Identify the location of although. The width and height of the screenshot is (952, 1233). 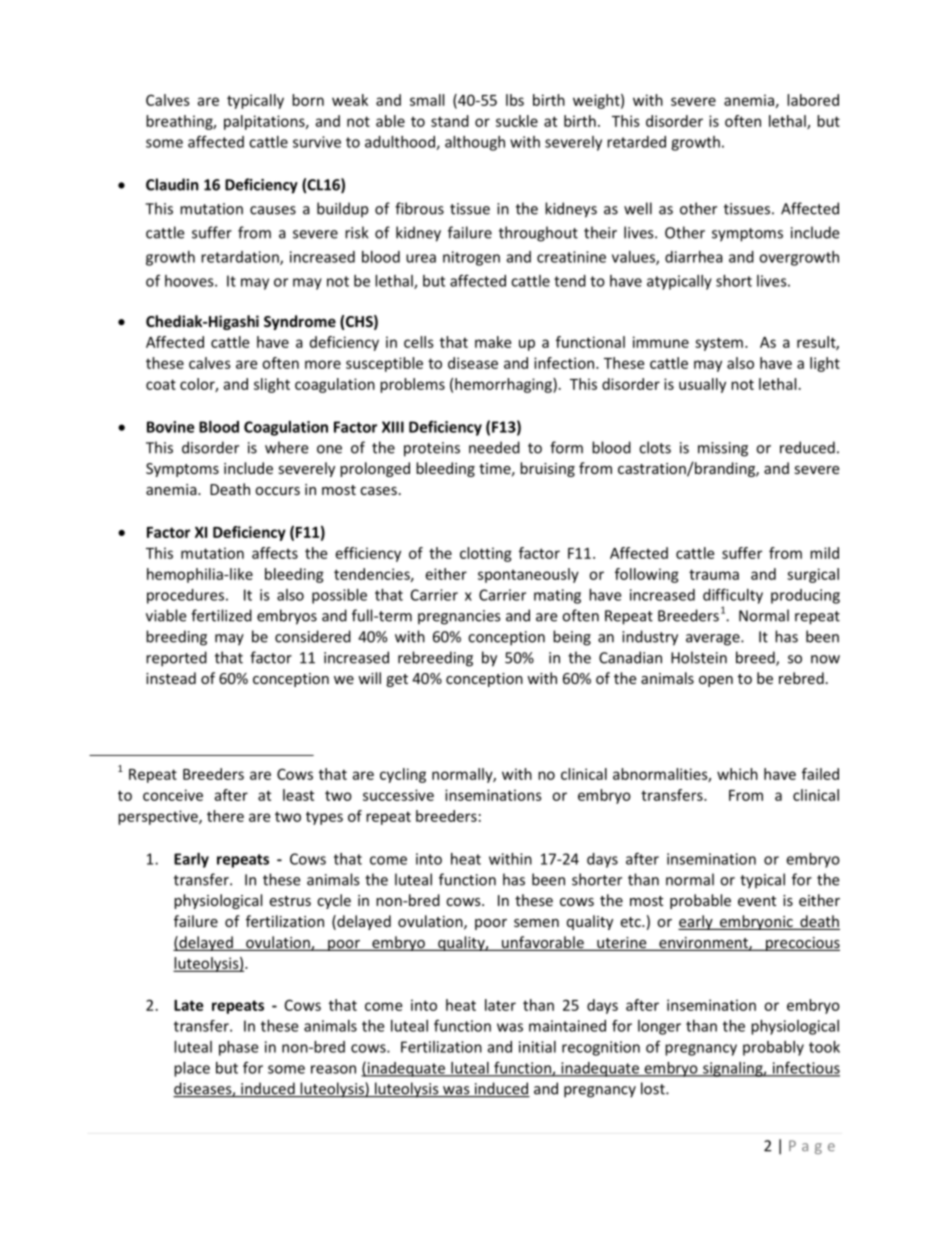
(475, 143).
